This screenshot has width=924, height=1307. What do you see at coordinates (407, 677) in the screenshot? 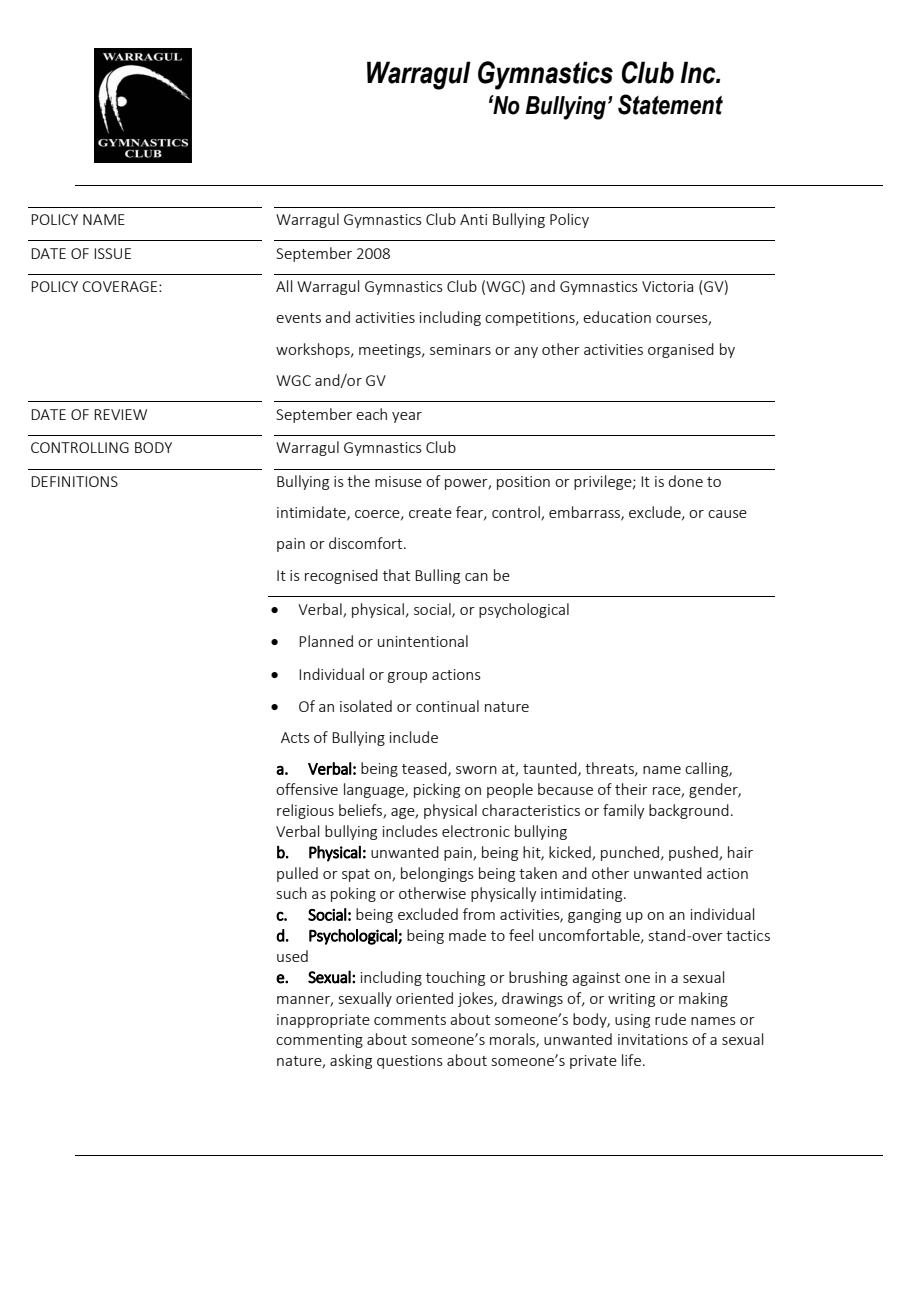
I see `group` at bounding box center [407, 677].
